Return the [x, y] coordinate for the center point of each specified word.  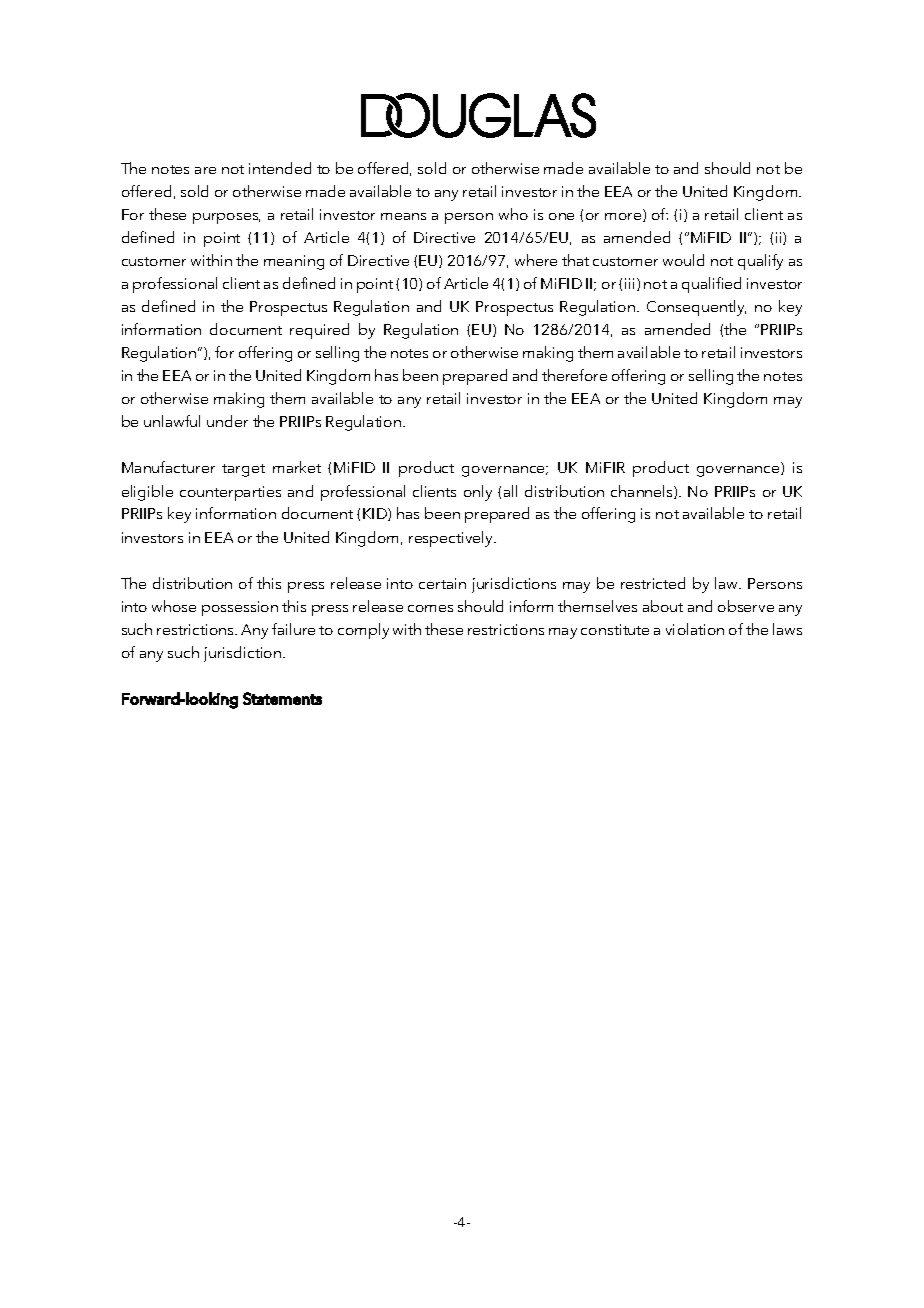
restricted [653, 583]
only [478, 493]
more [624, 217]
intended [280, 168]
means [403, 216]
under [227, 421]
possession [240, 608]
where [536, 260]
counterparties [230, 493]
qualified [711, 285]
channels [643, 492]
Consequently [696, 308]
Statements [282, 698]
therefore [574, 375]
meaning [294, 262]
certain [442, 583]
